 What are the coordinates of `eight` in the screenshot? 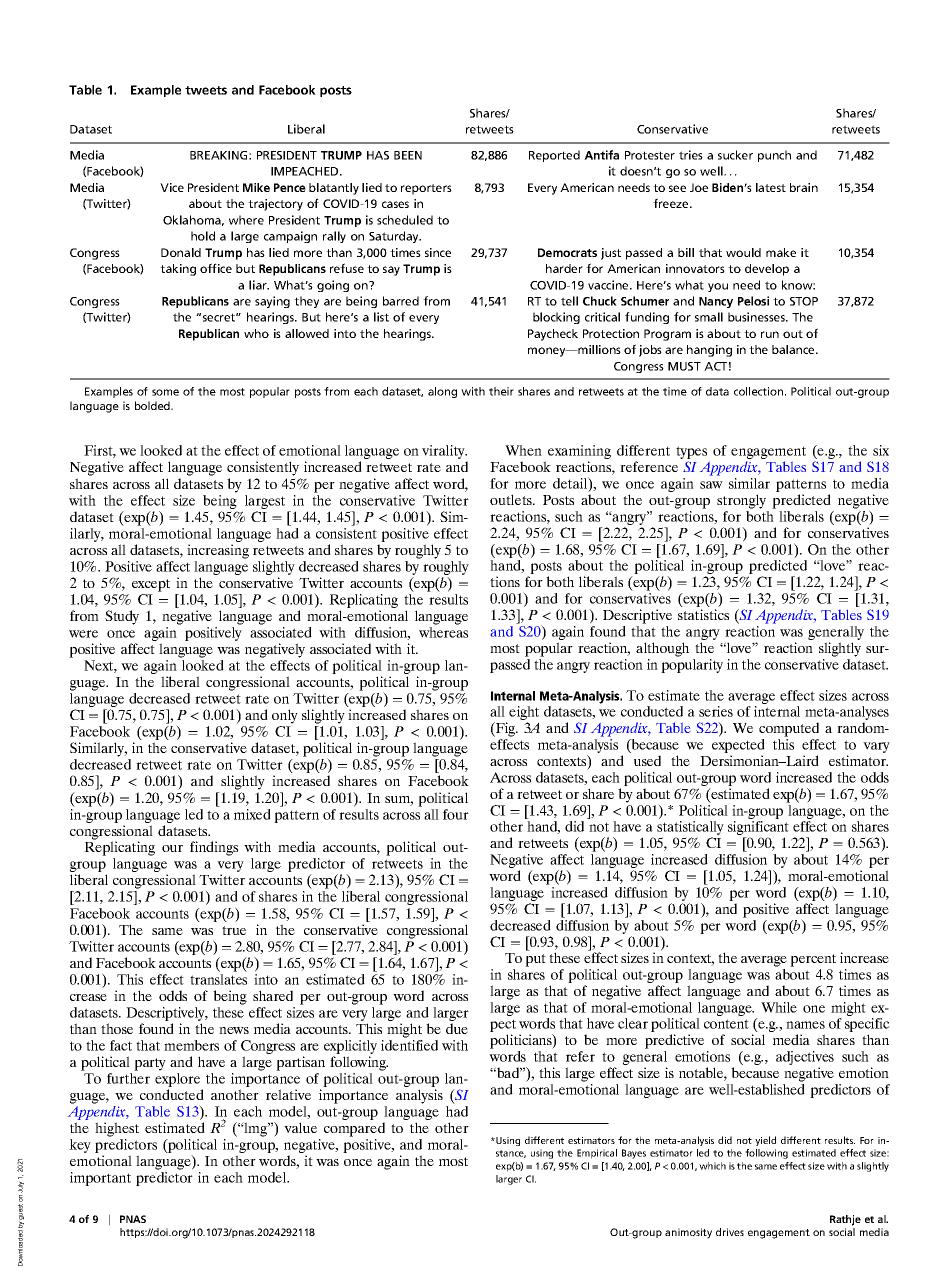 It's located at (524, 714).
